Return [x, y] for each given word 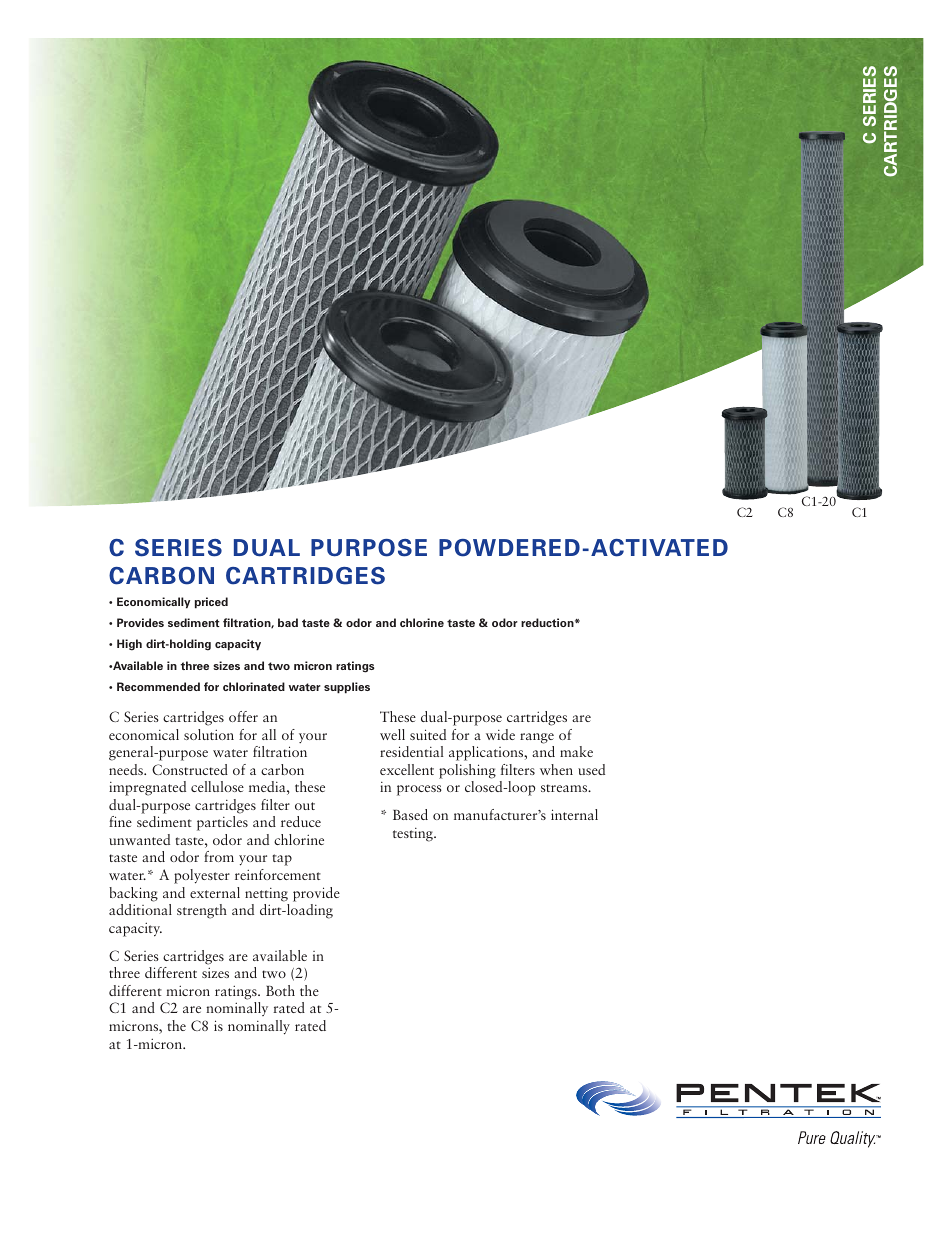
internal [574, 814]
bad [288, 622]
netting [266, 895]
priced [211, 603]
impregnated [147, 788]
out [305, 806]
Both [280, 990]
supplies [347, 688]
